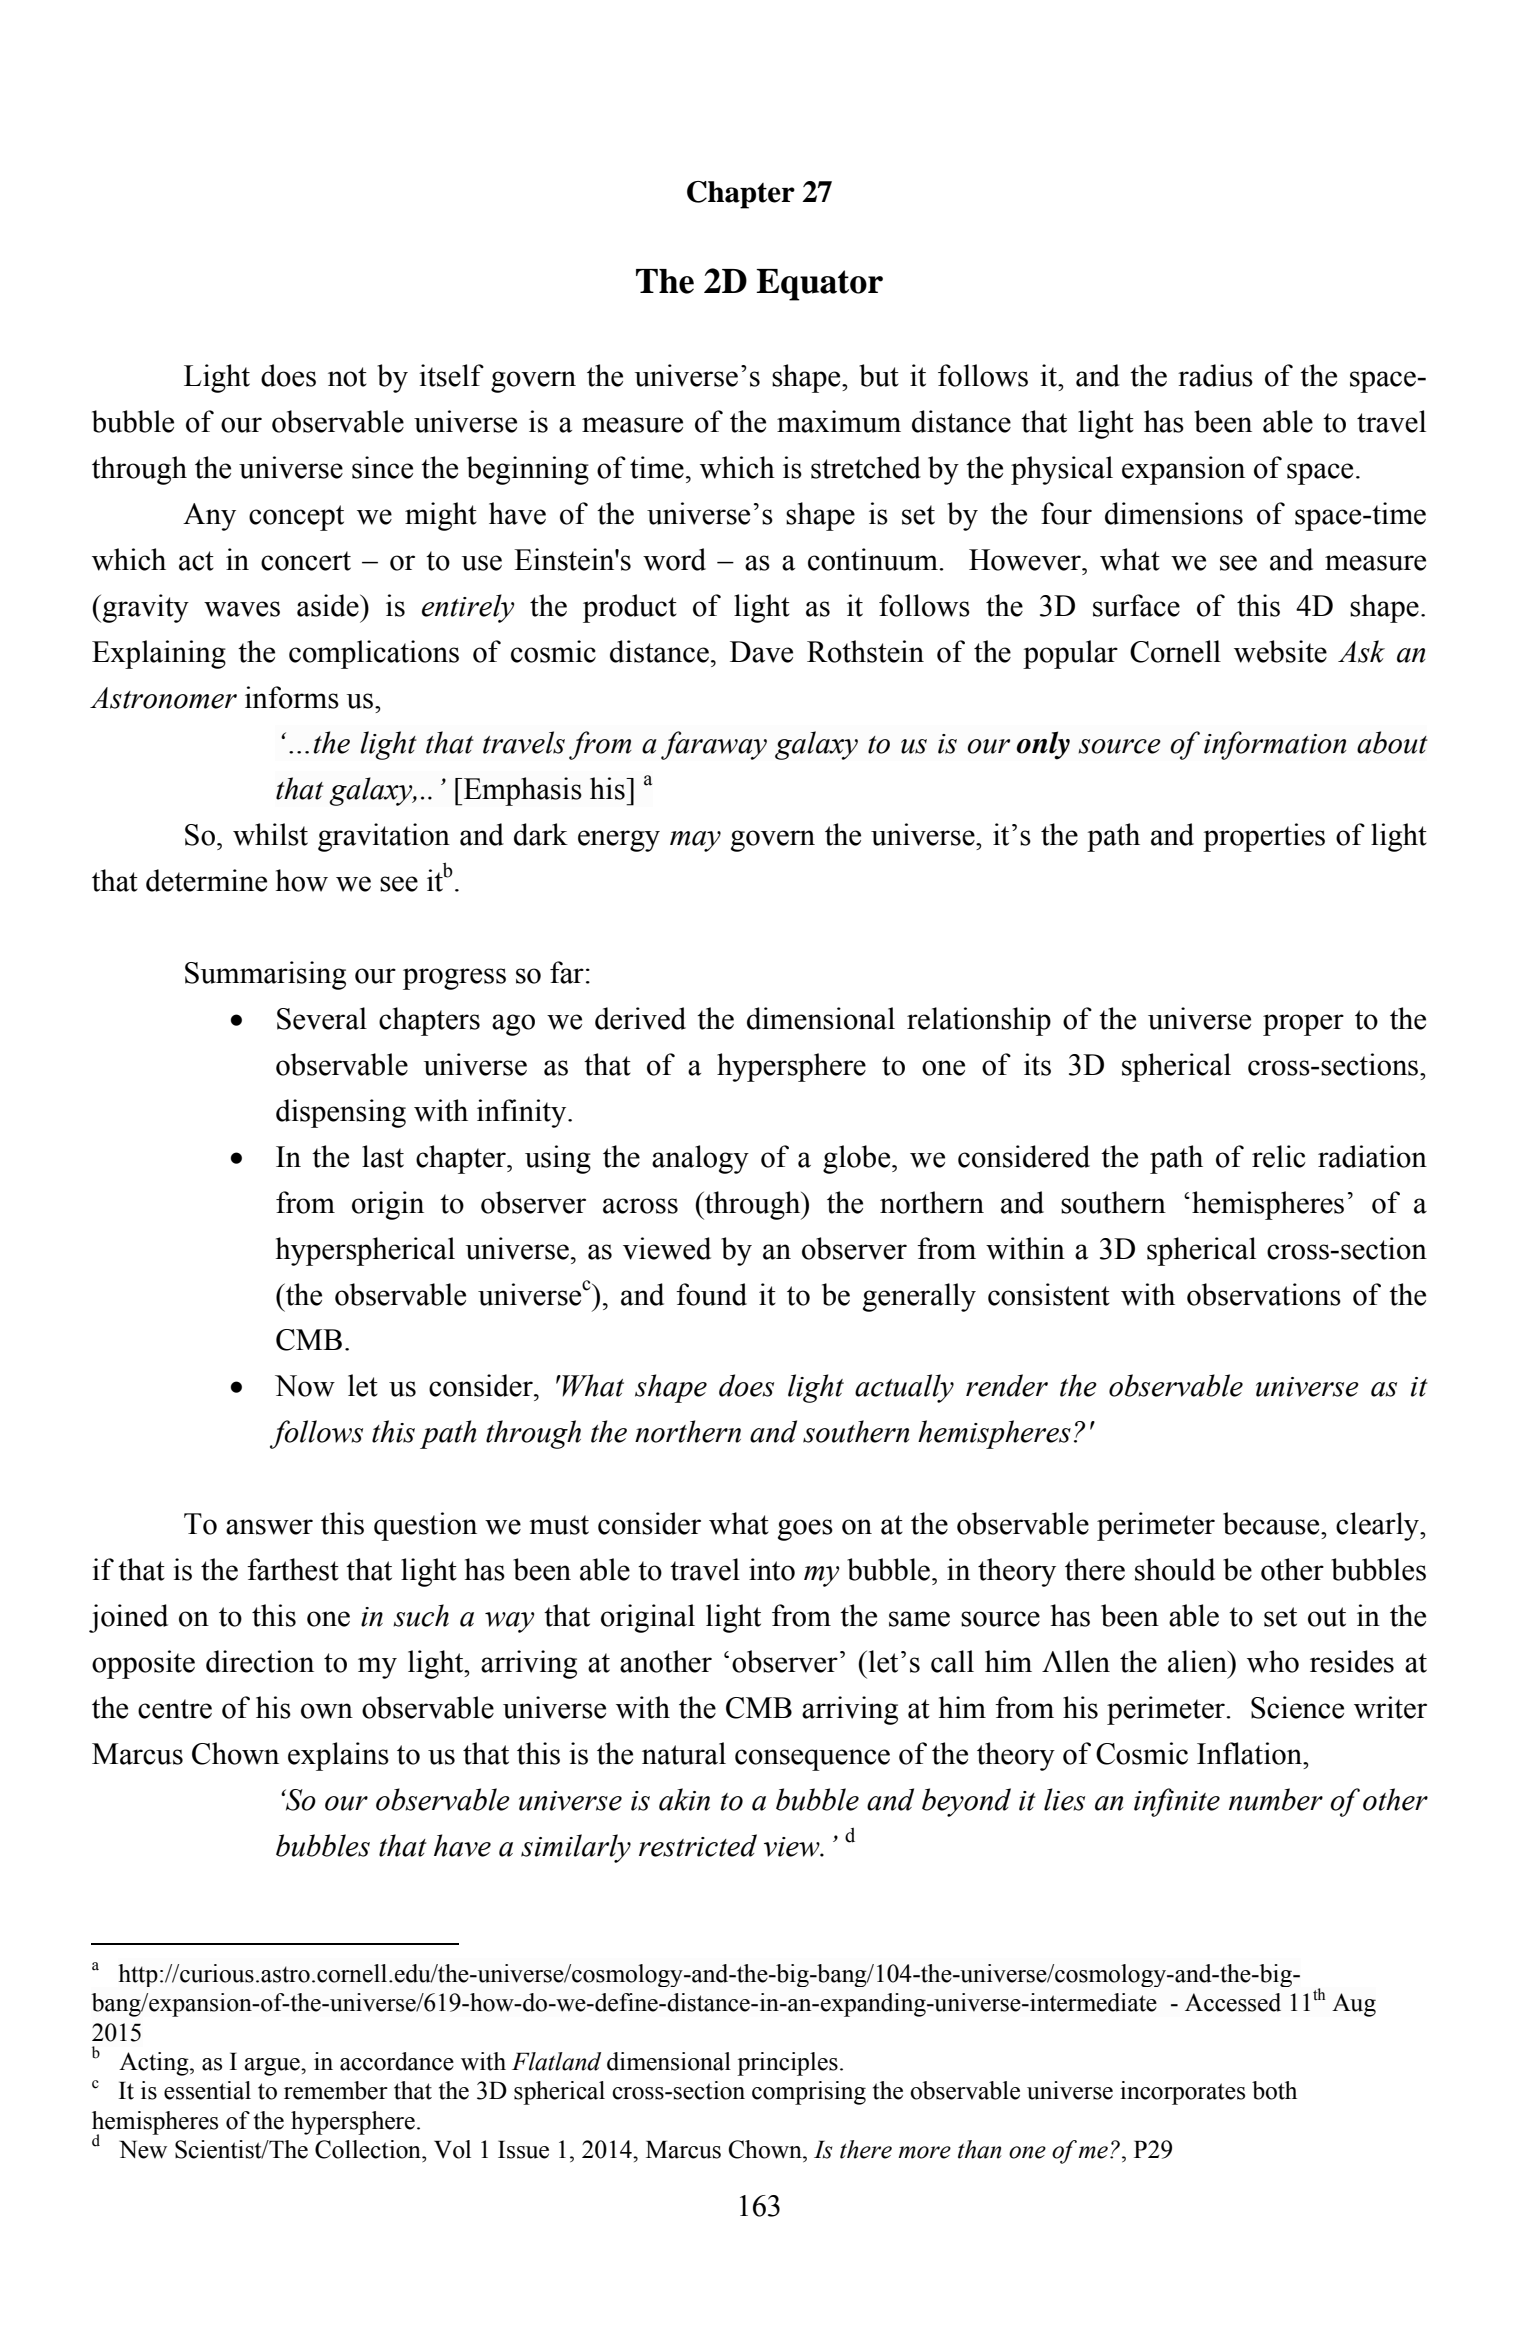  What do you see at coordinates (819, 285) in the page?
I see `Equator` at bounding box center [819, 285].
